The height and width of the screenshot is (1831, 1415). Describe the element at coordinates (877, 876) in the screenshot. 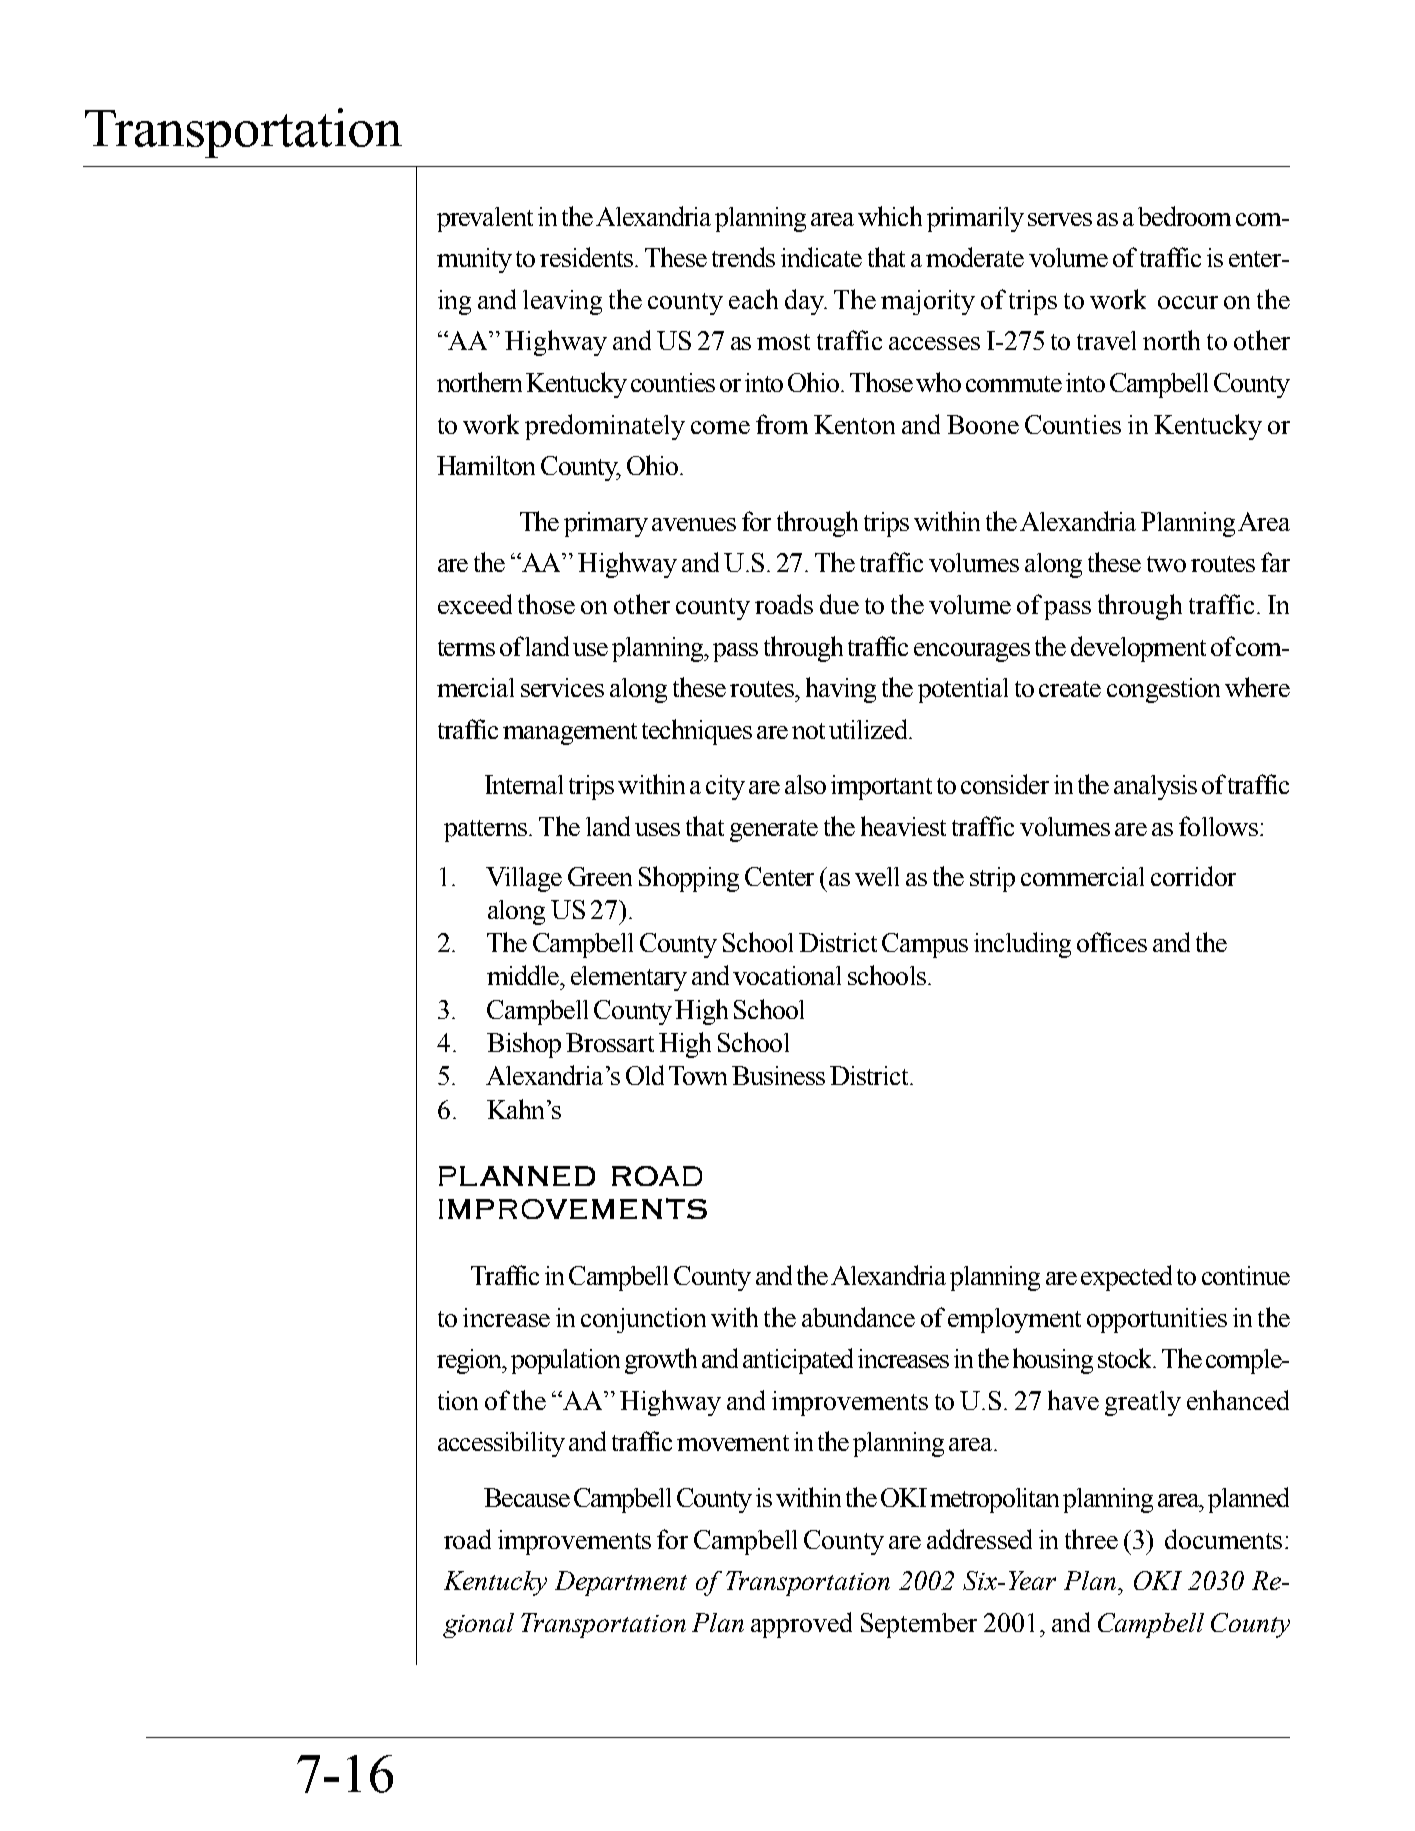

I see `well` at that location.
